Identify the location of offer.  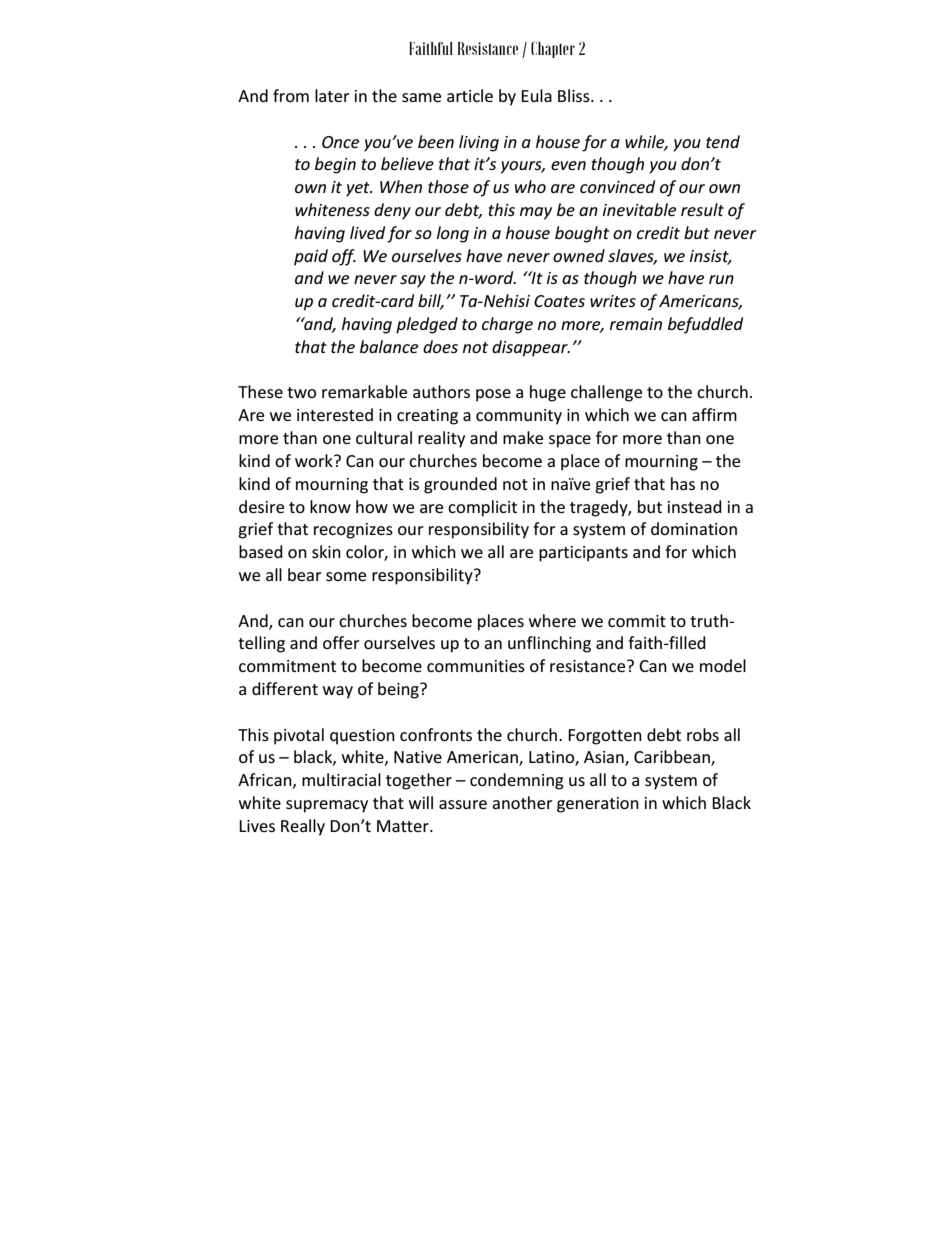
(341, 642).
